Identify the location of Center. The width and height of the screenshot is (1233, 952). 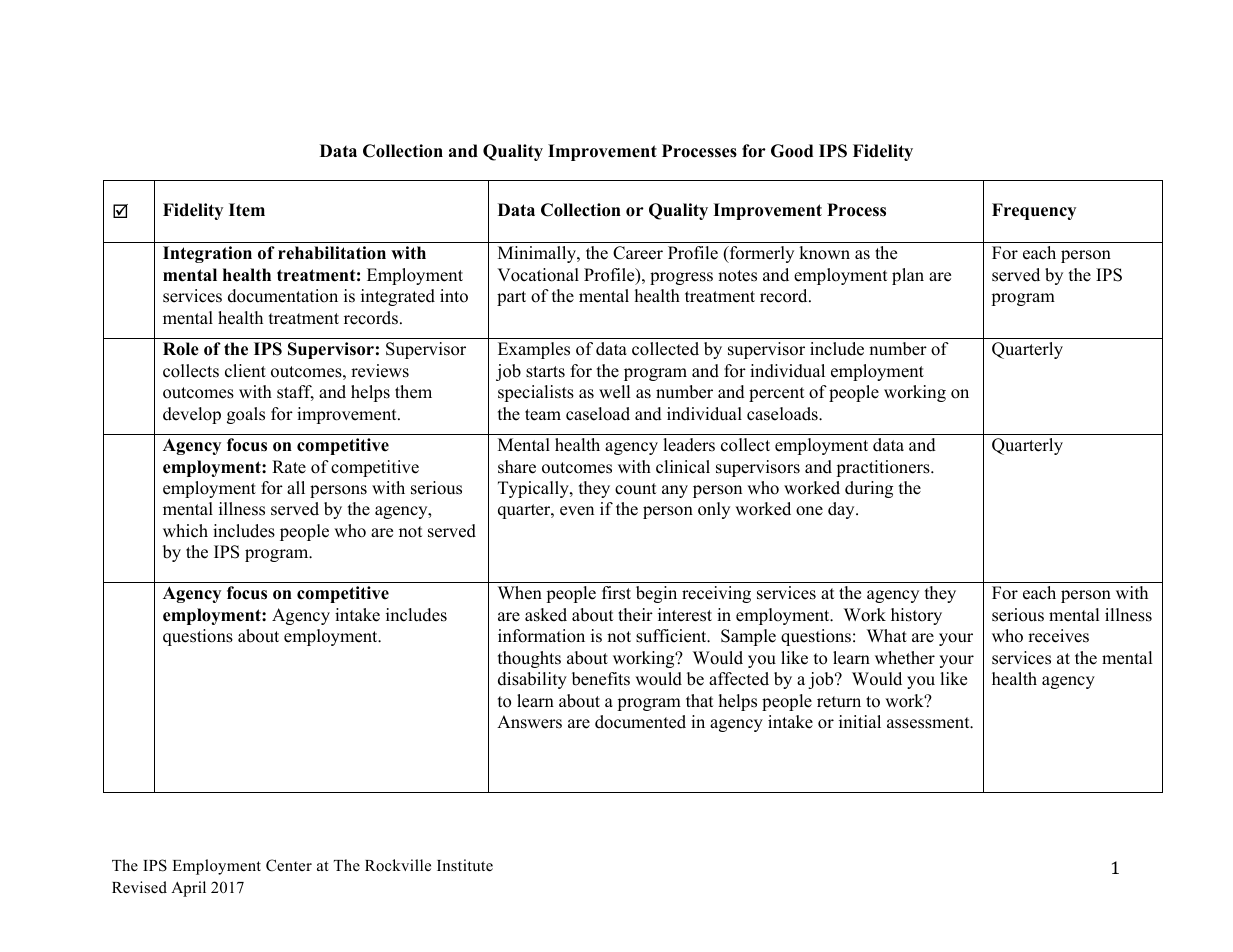
(289, 865).
